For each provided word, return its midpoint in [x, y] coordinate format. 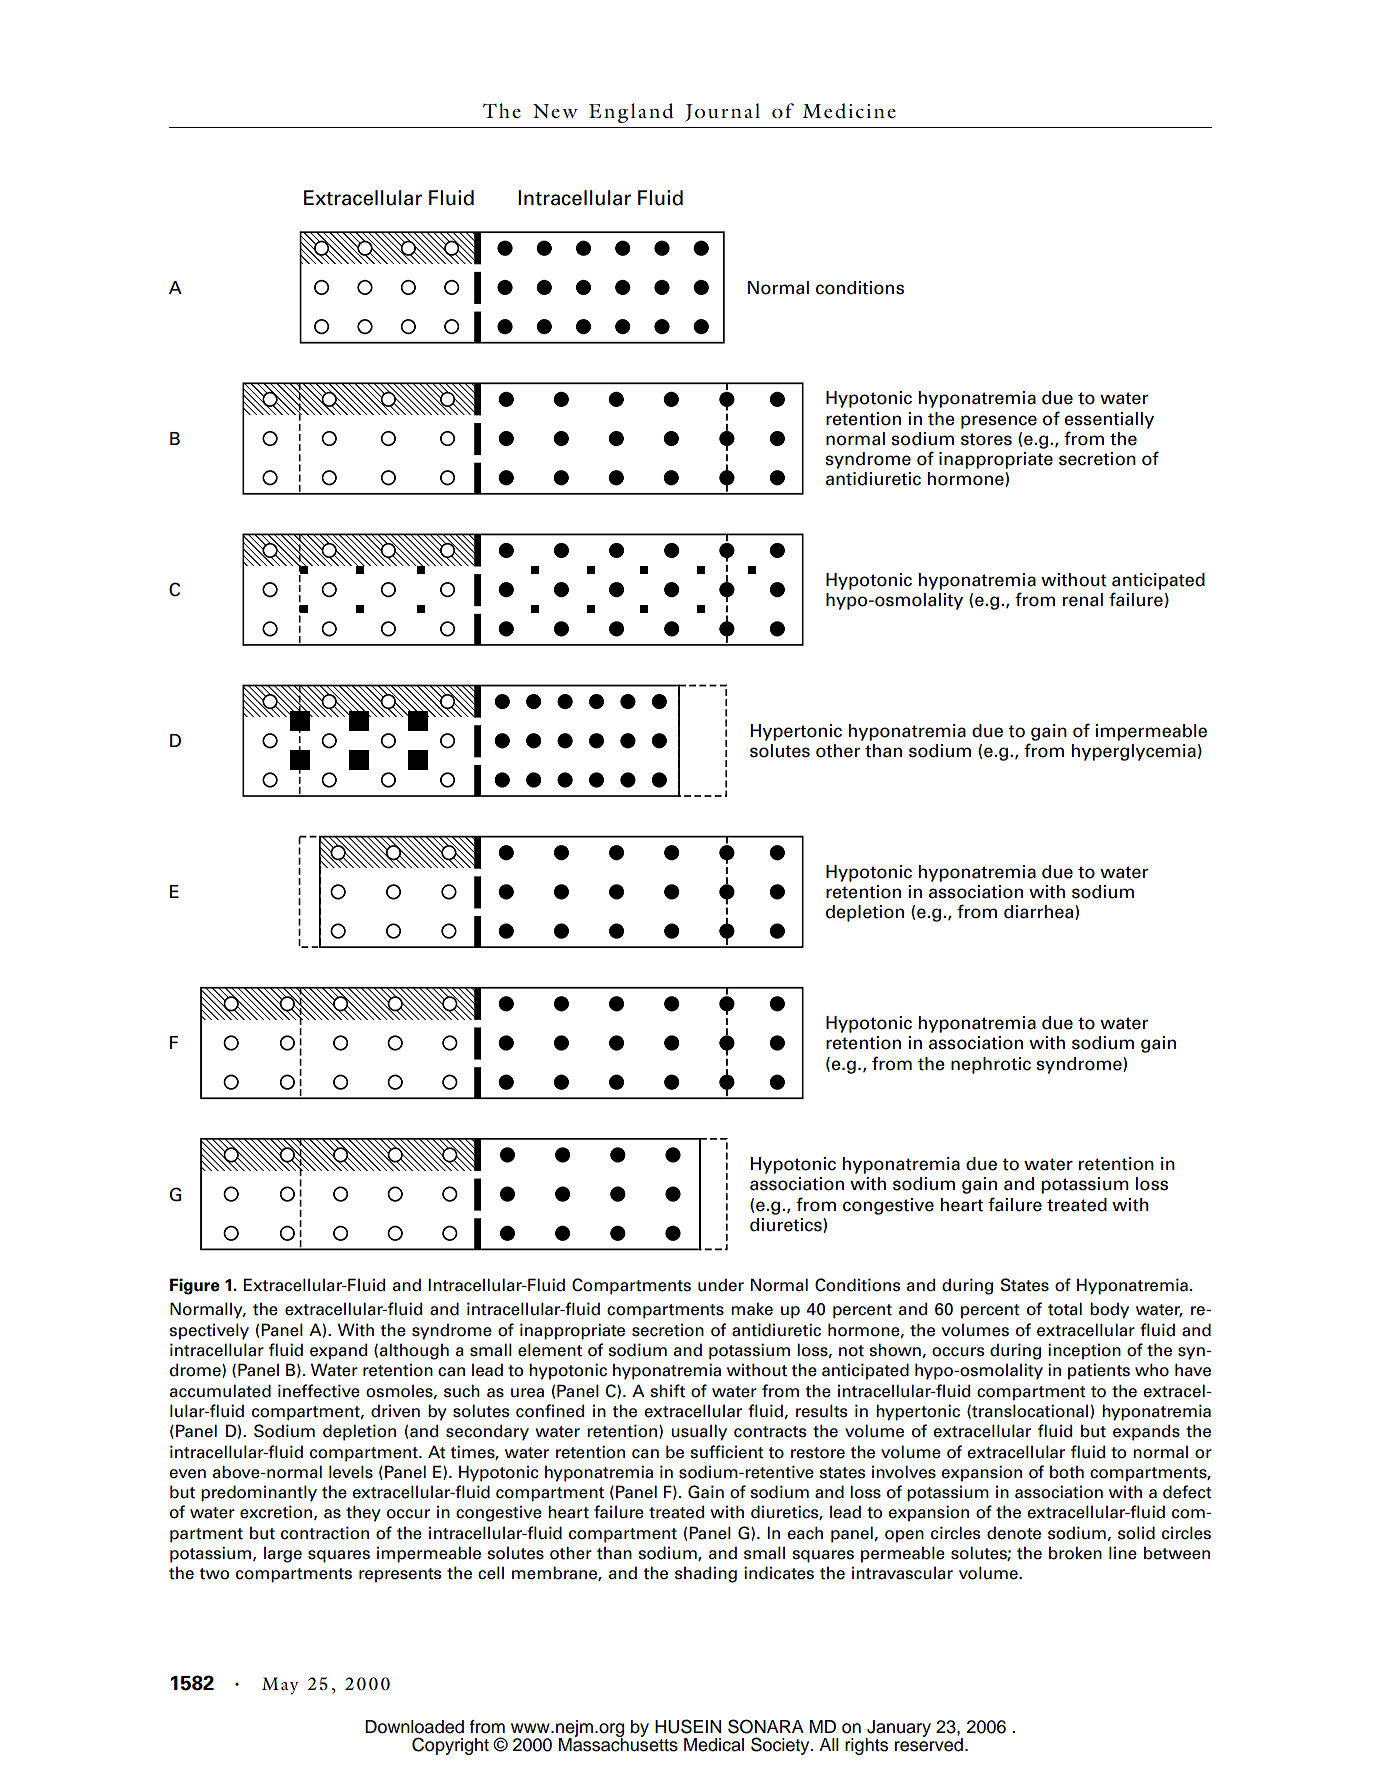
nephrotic [991, 1065]
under [721, 1285]
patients [1099, 1371]
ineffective [319, 1391]
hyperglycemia [1134, 752]
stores [986, 439]
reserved [929, 1743]
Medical [714, 1745]
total [1065, 1309]
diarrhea [1040, 912]
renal [1083, 600]
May [280, 1686]
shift [667, 1391]
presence [999, 422]
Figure [195, 1286]
